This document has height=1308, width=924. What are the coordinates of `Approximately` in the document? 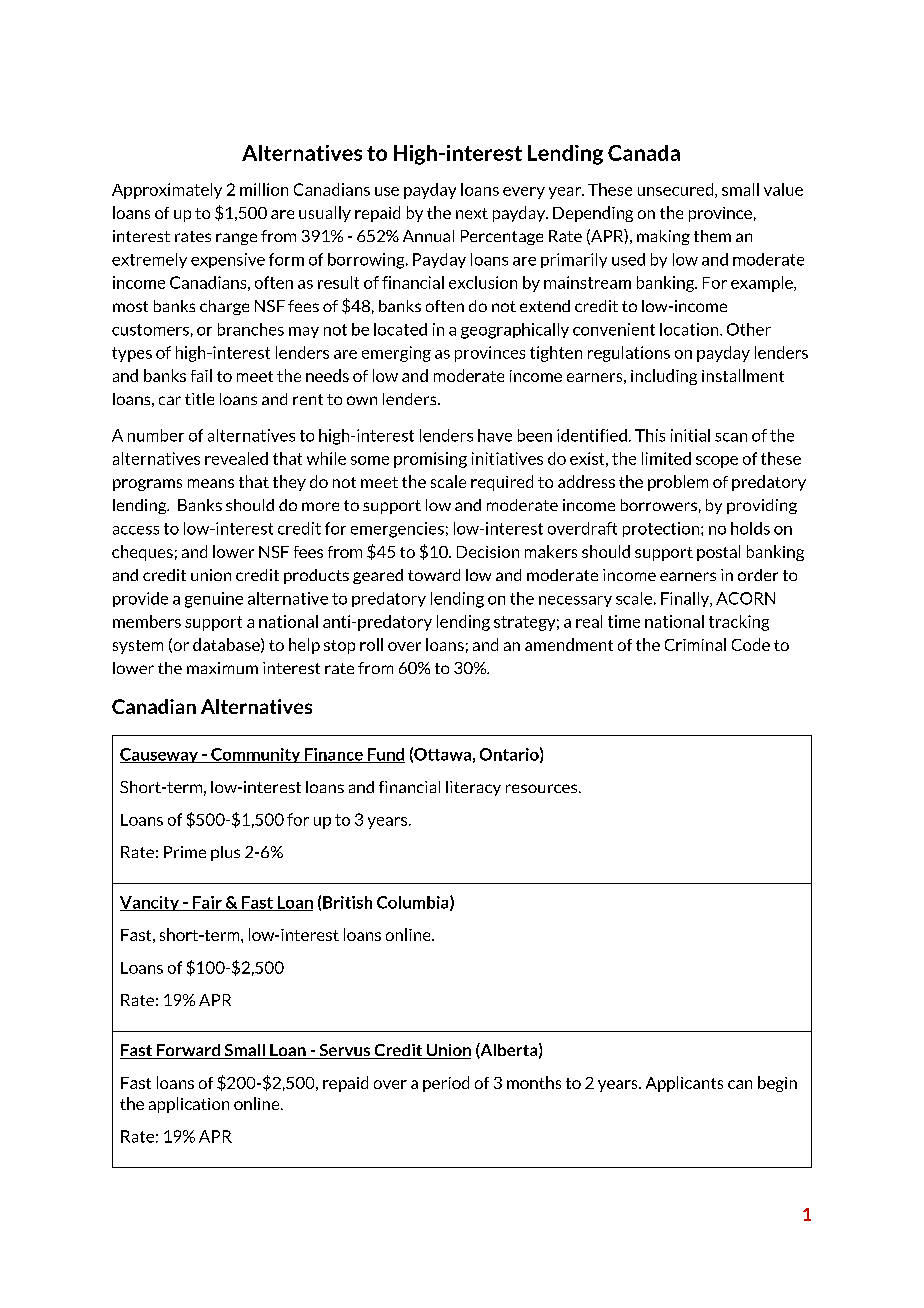 It's located at (167, 191).
